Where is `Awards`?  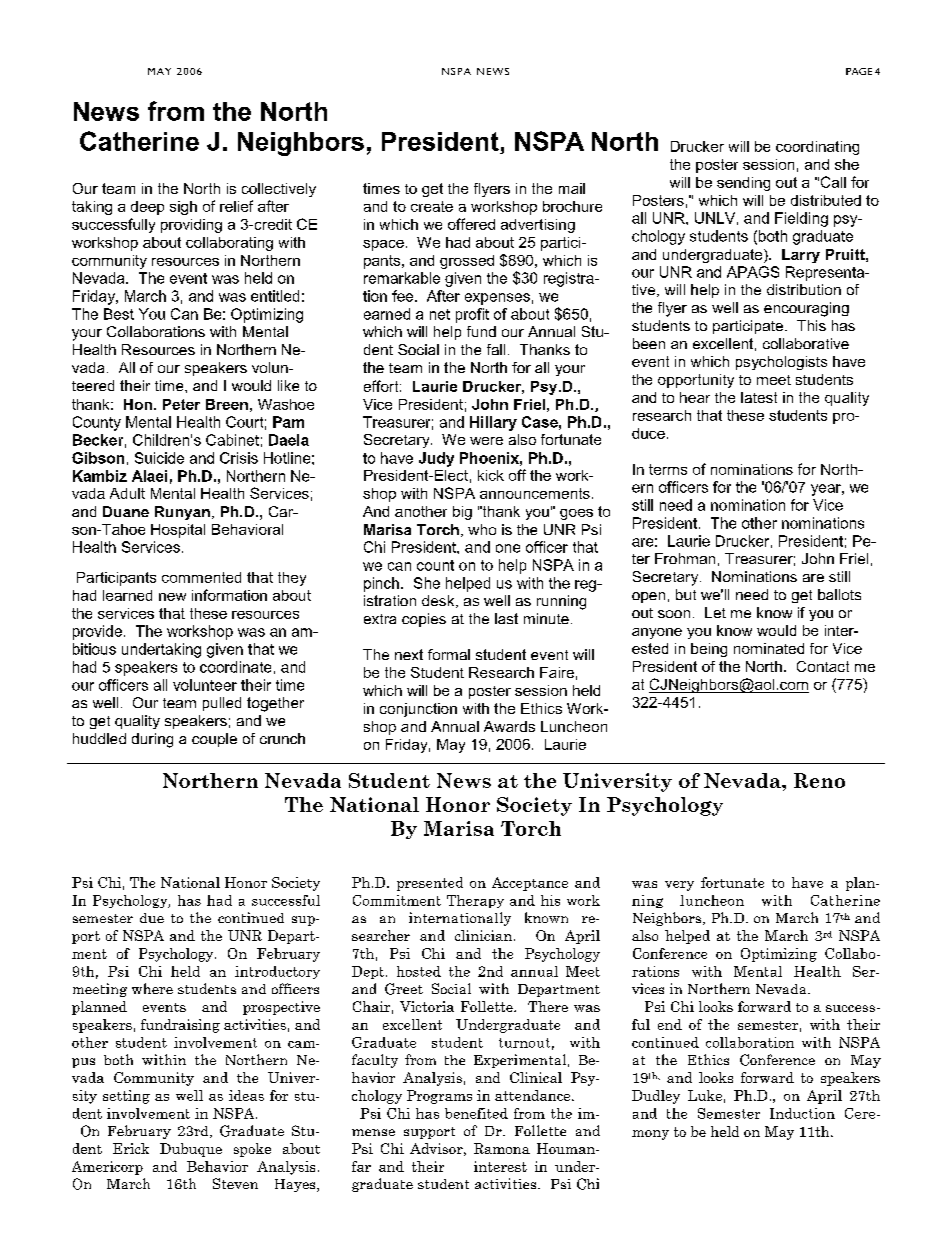
Awards is located at coordinates (509, 726).
